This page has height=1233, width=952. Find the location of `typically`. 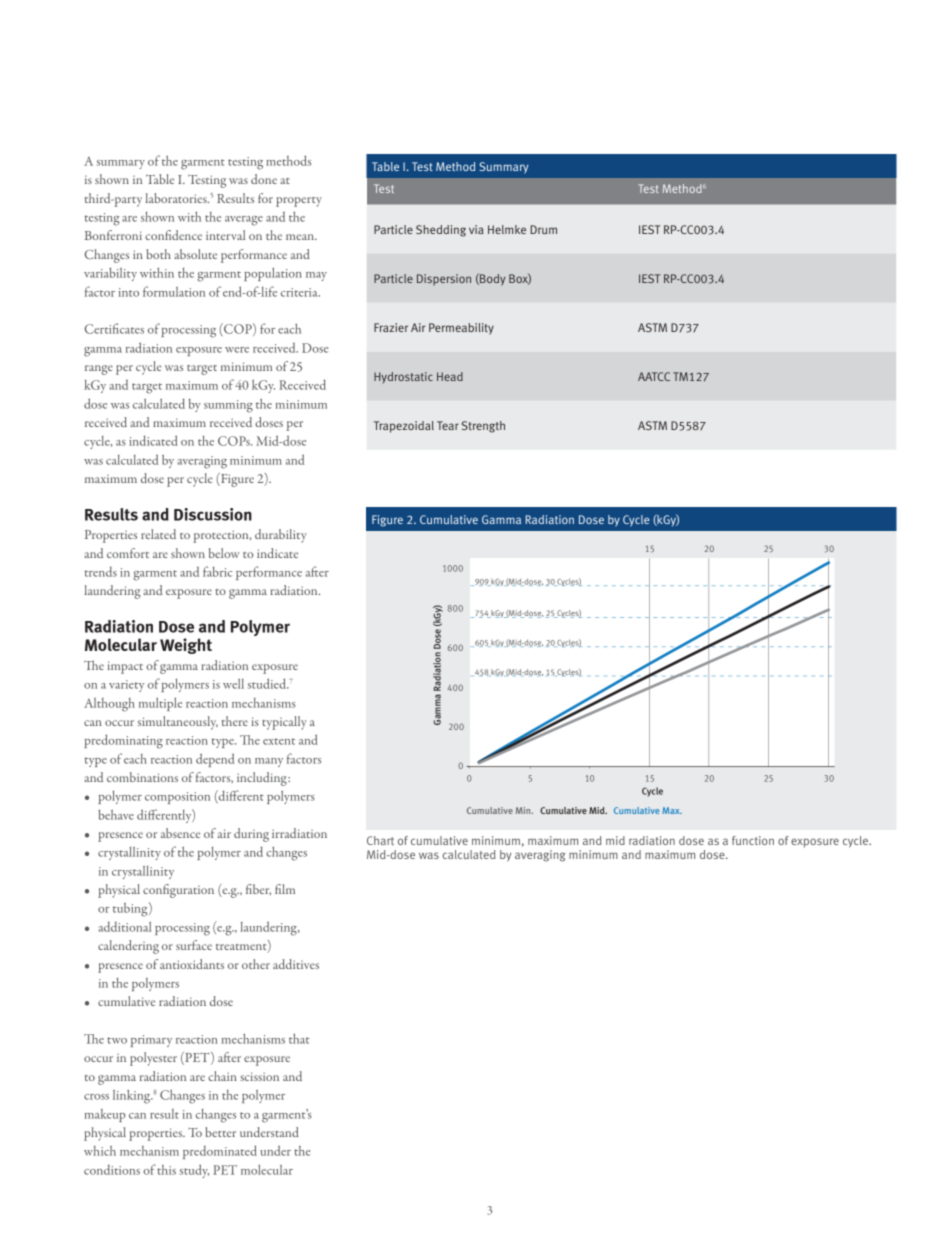

typically is located at coordinates (284, 723).
